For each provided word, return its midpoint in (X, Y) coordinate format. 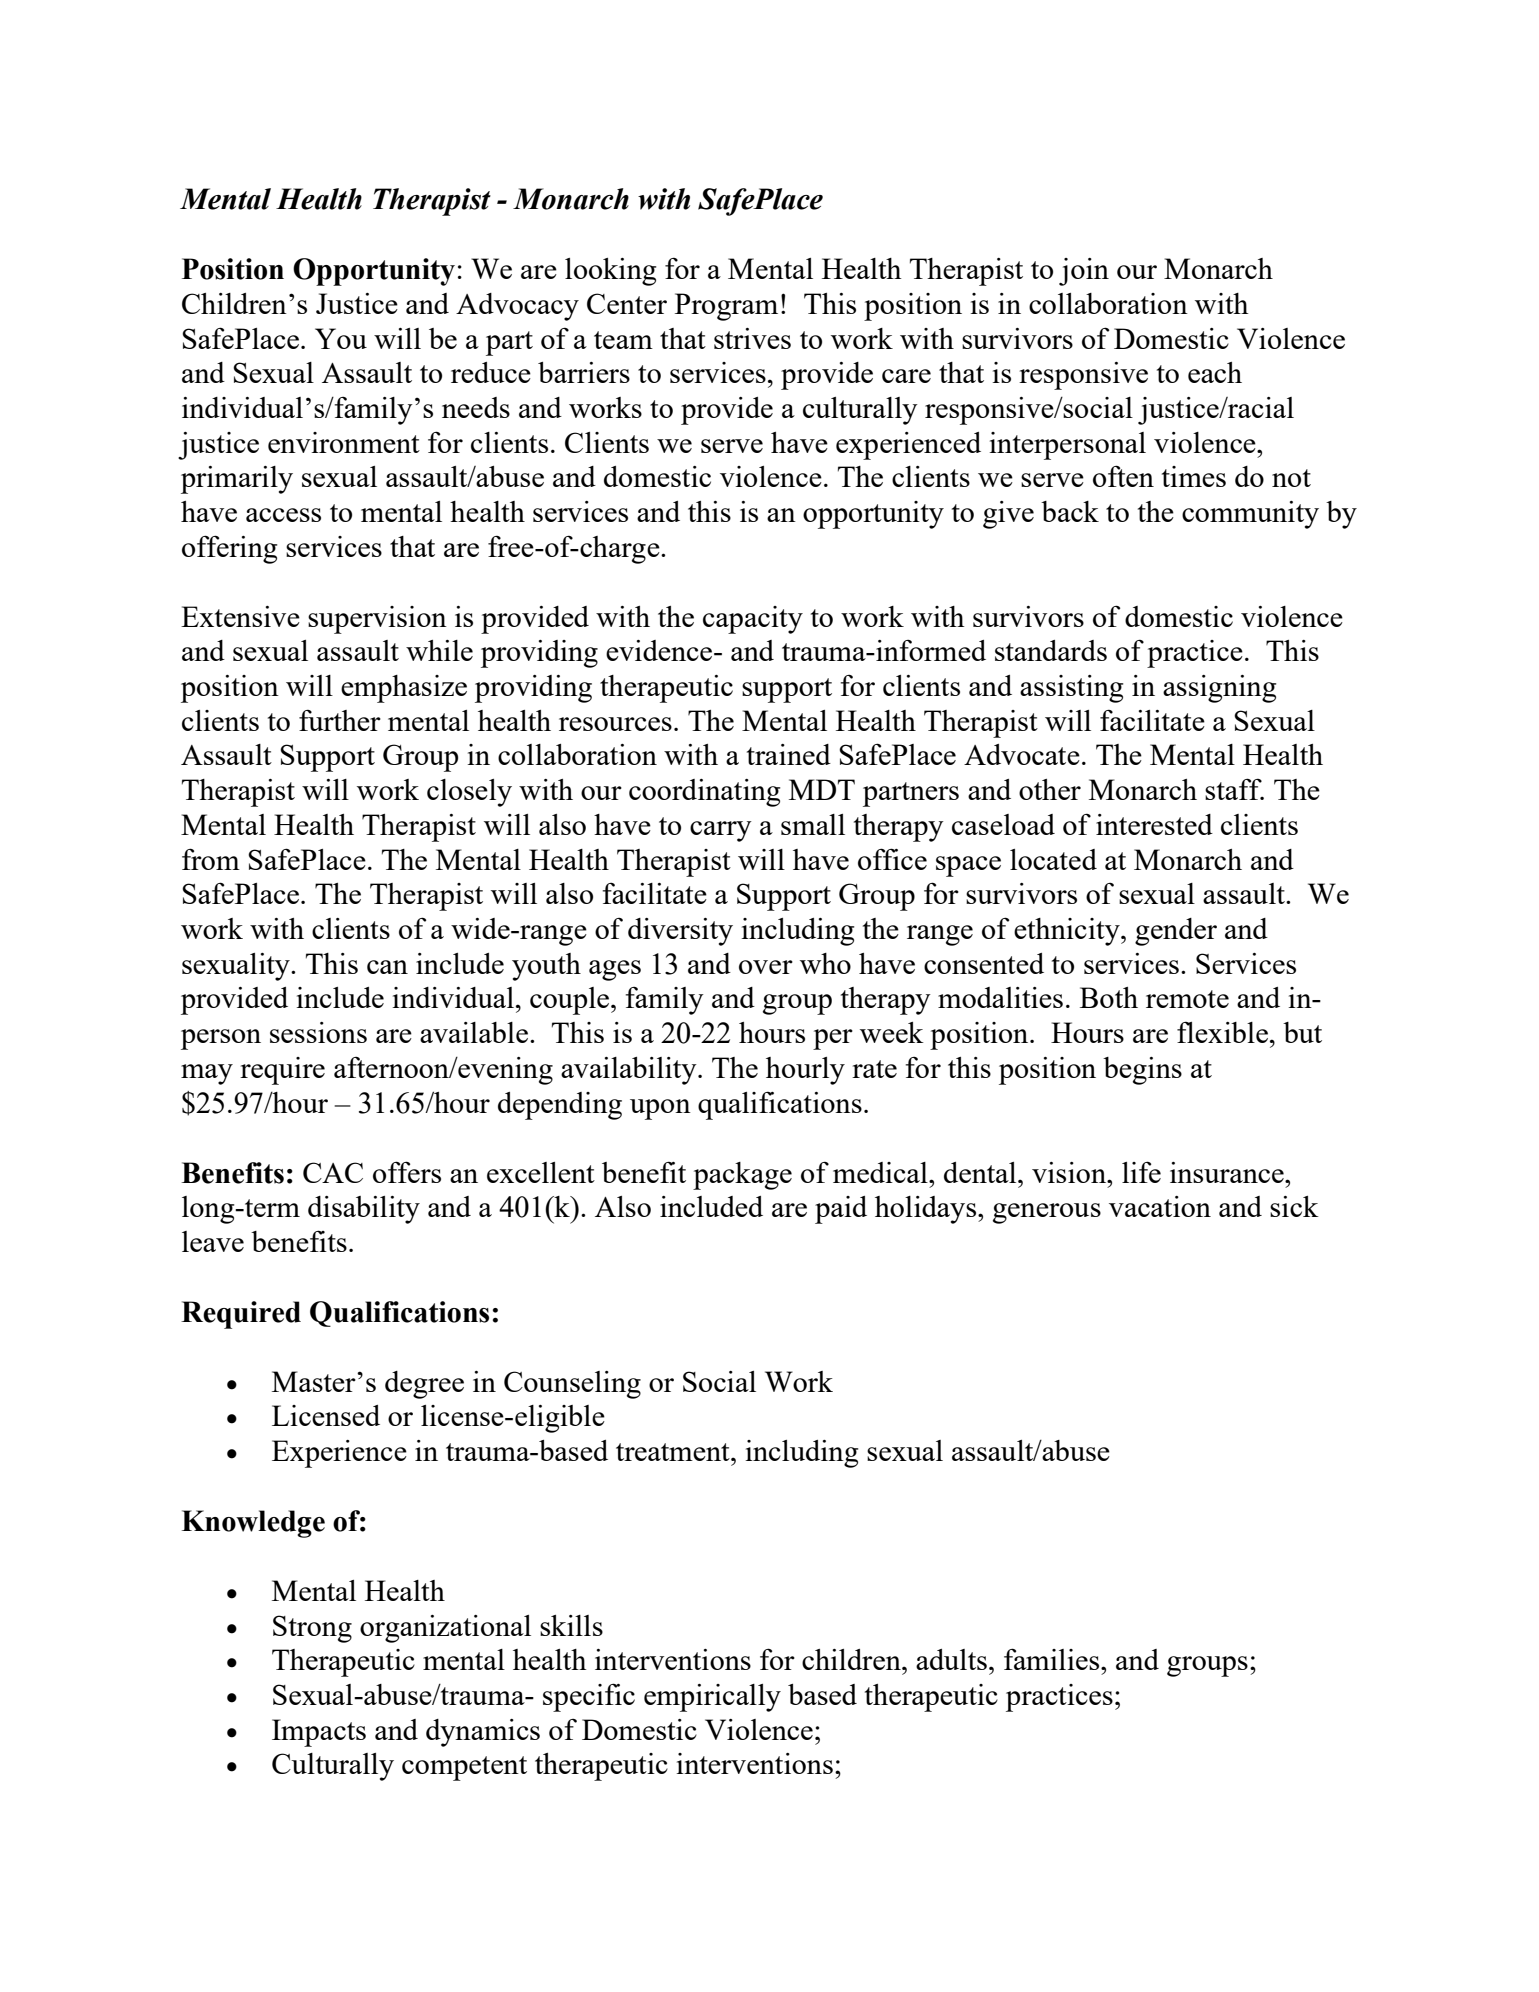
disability (364, 1210)
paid (841, 1210)
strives (752, 338)
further (340, 720)
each (1215, 372)
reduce (491, 372)
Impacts (319, 1733)
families (1053, 1659)
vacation (1160, 1206)
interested (1154, 824)
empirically (712, 1698)
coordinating (704, 793)
